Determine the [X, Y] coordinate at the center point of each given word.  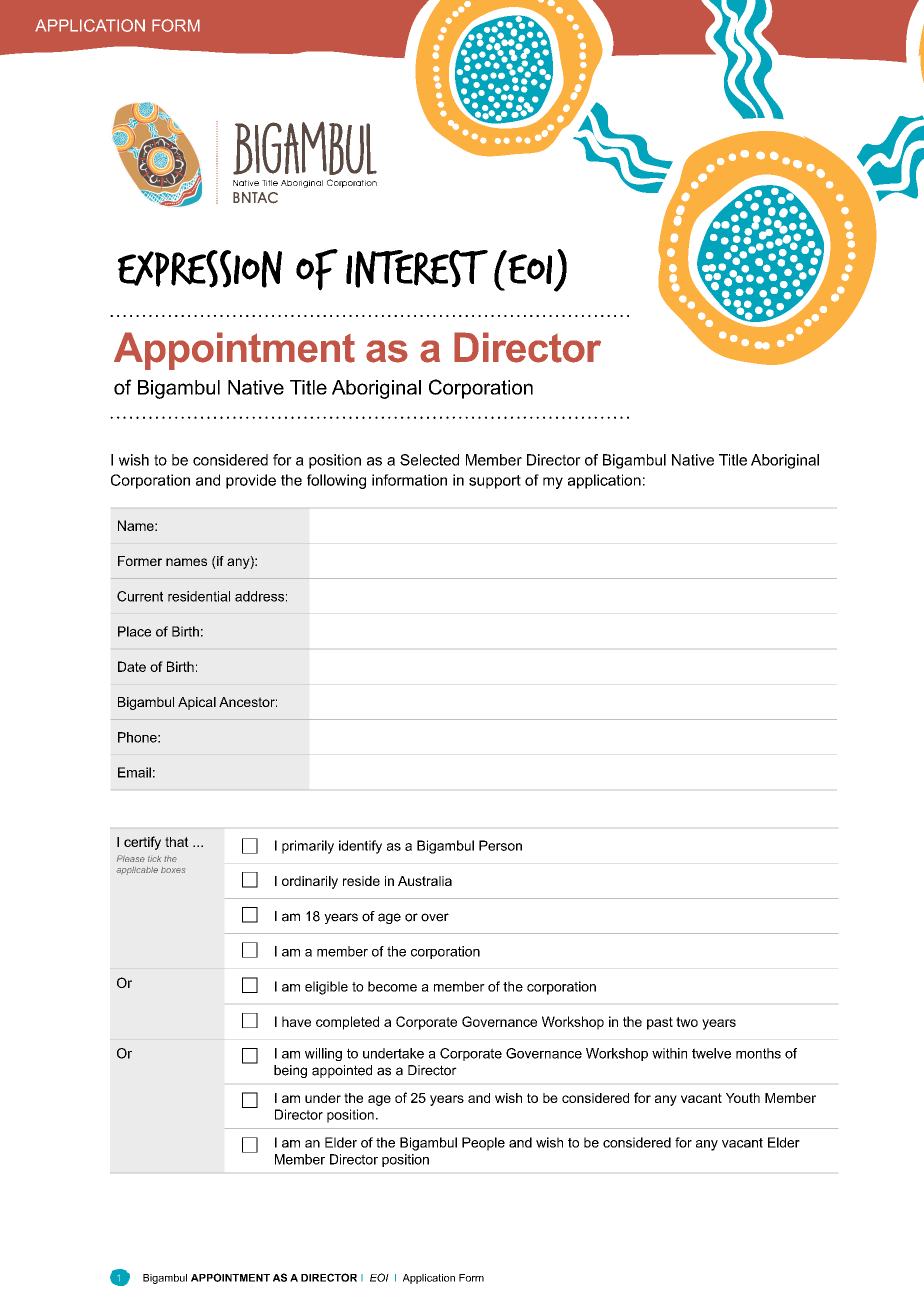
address [259, 596]
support [495, 482]
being [290, 1071]
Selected [429, 460]
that [177, 842]
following [336, 481]
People [483, 1144]
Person [500, 845]
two [687, 1022]
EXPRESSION [200, 269]
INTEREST [417, 269]
